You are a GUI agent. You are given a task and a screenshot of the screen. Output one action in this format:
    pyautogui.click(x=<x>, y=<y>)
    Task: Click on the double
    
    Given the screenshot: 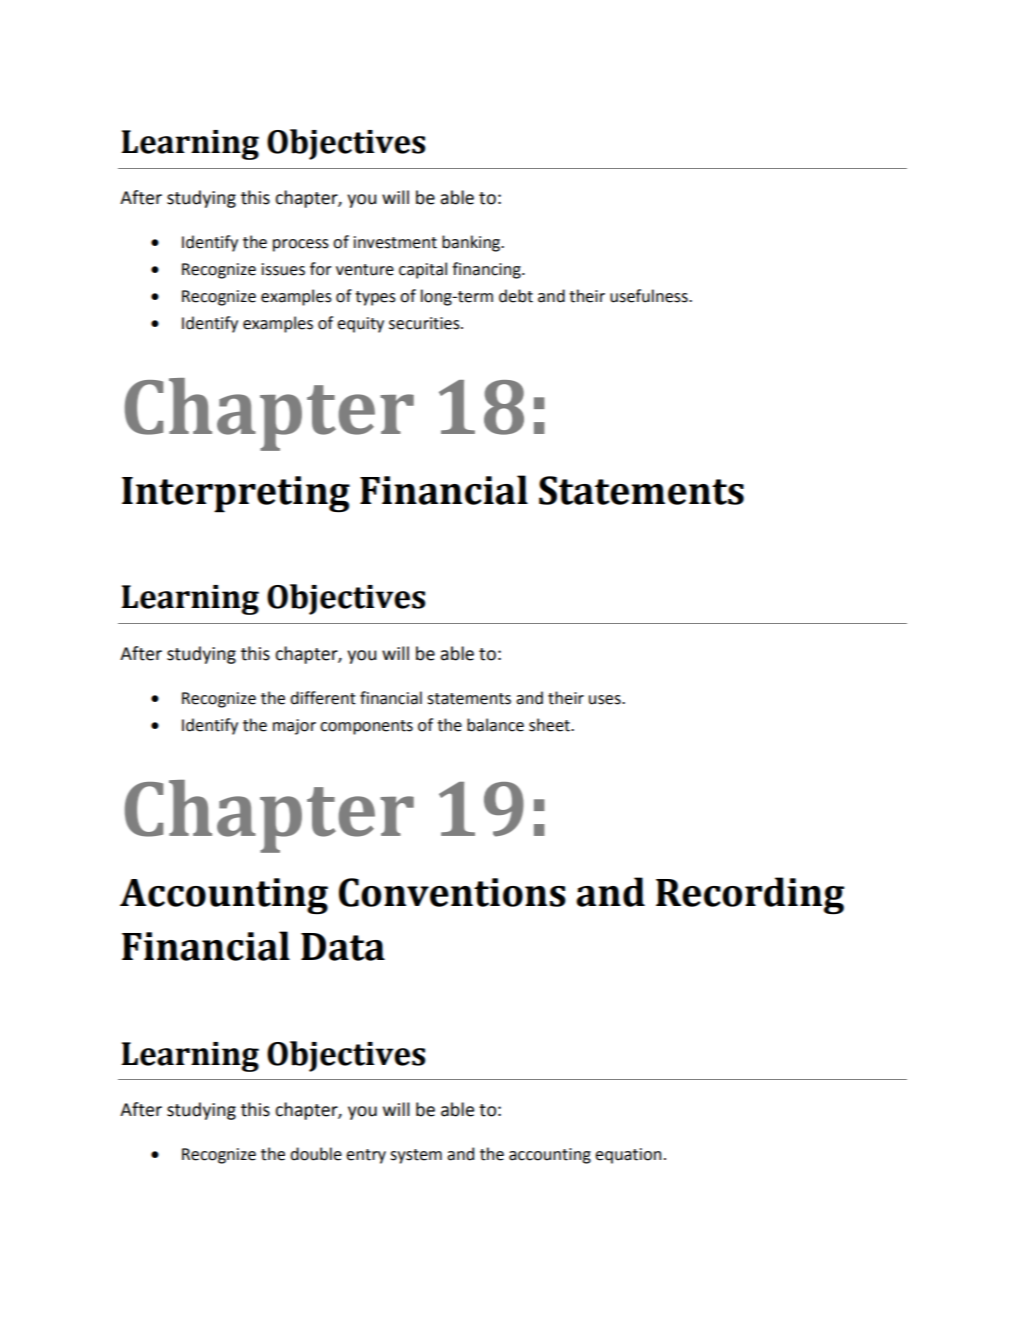 What is the action you would take?
    pyautogui.click(x=316, y=1154)
